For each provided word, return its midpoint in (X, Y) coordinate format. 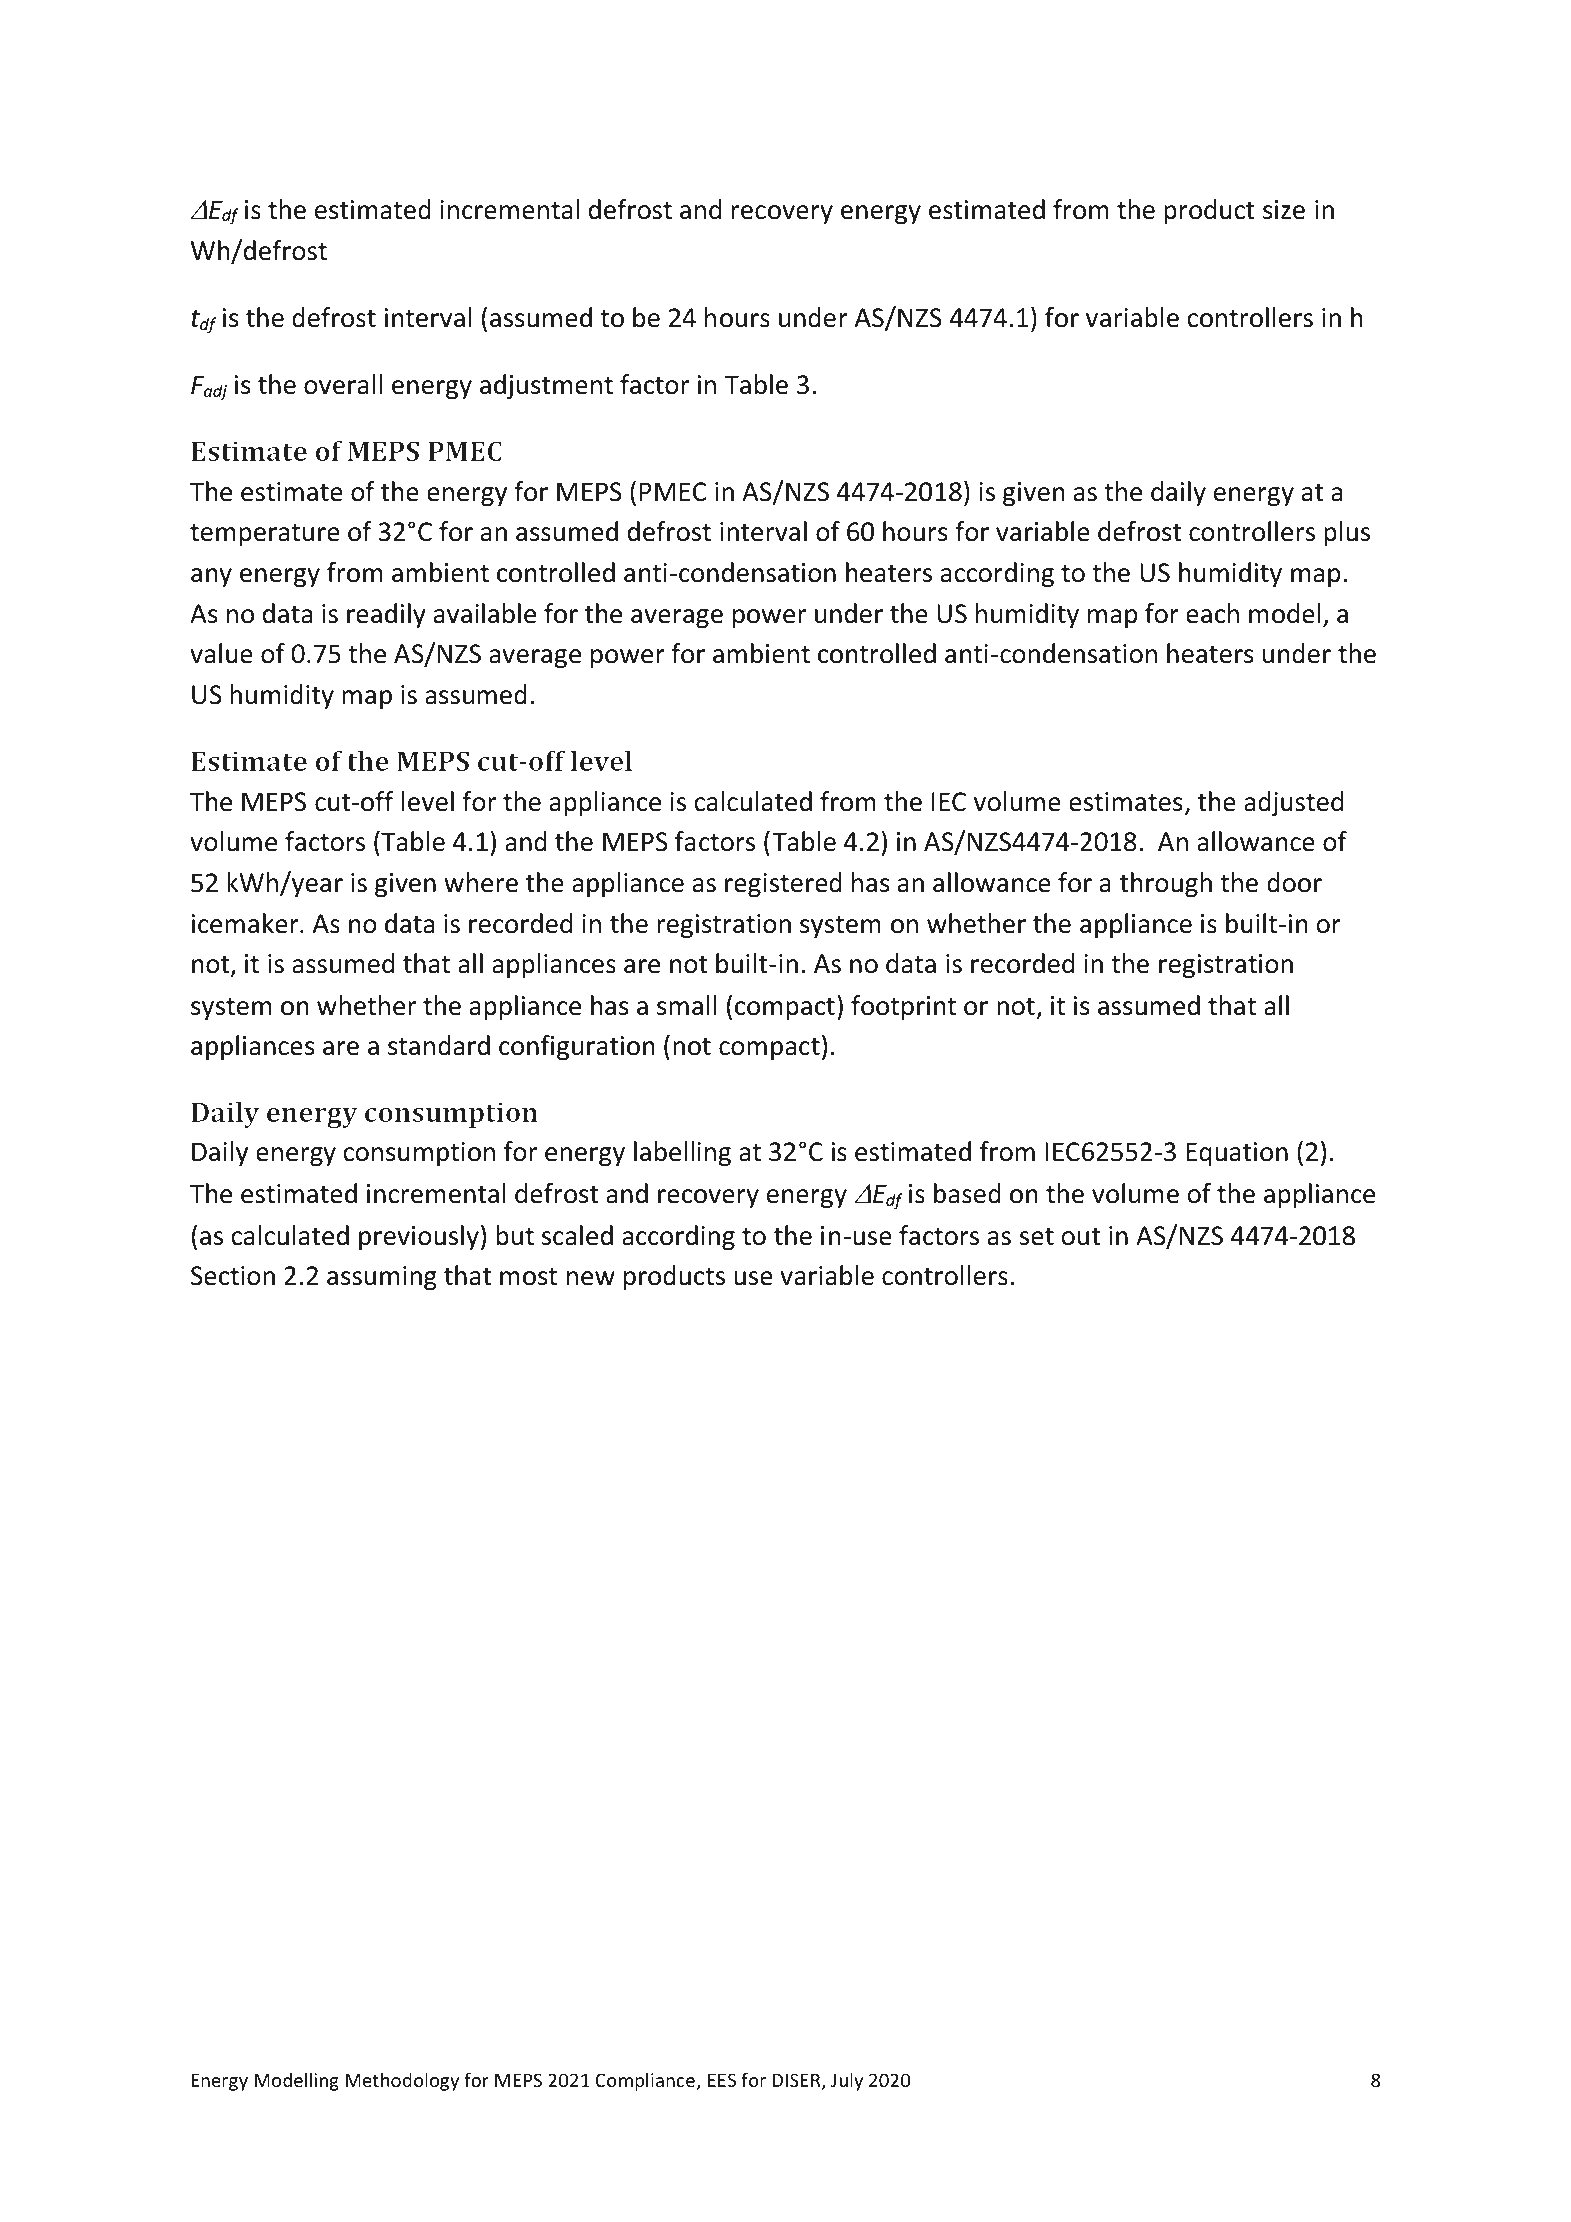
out (1081, 1237)
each (1212, 613)
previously (419, 1237)
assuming (382, 1278)
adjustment (546, 386)
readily (386, 615)
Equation (1237, 1154)
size (1284, 210)
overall (343, 384)
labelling (682, 1154)
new (591, 1278)
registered (783, 884)
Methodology (402, 2081)
